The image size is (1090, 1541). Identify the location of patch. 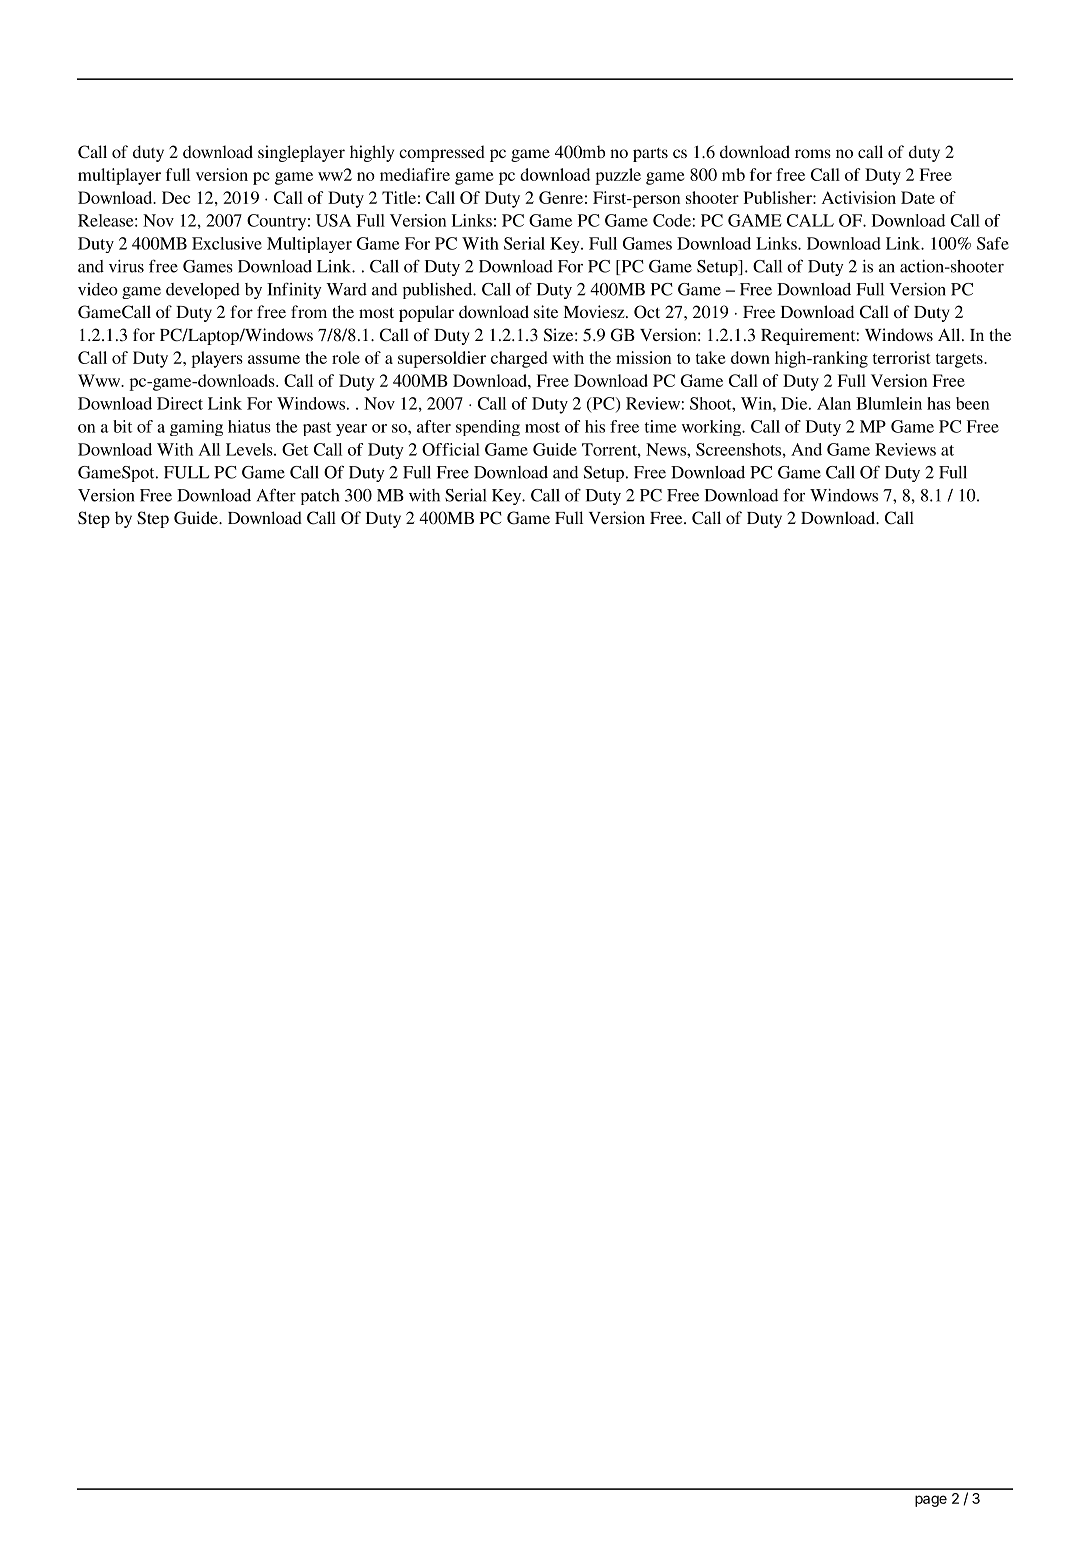
(320, 497).
